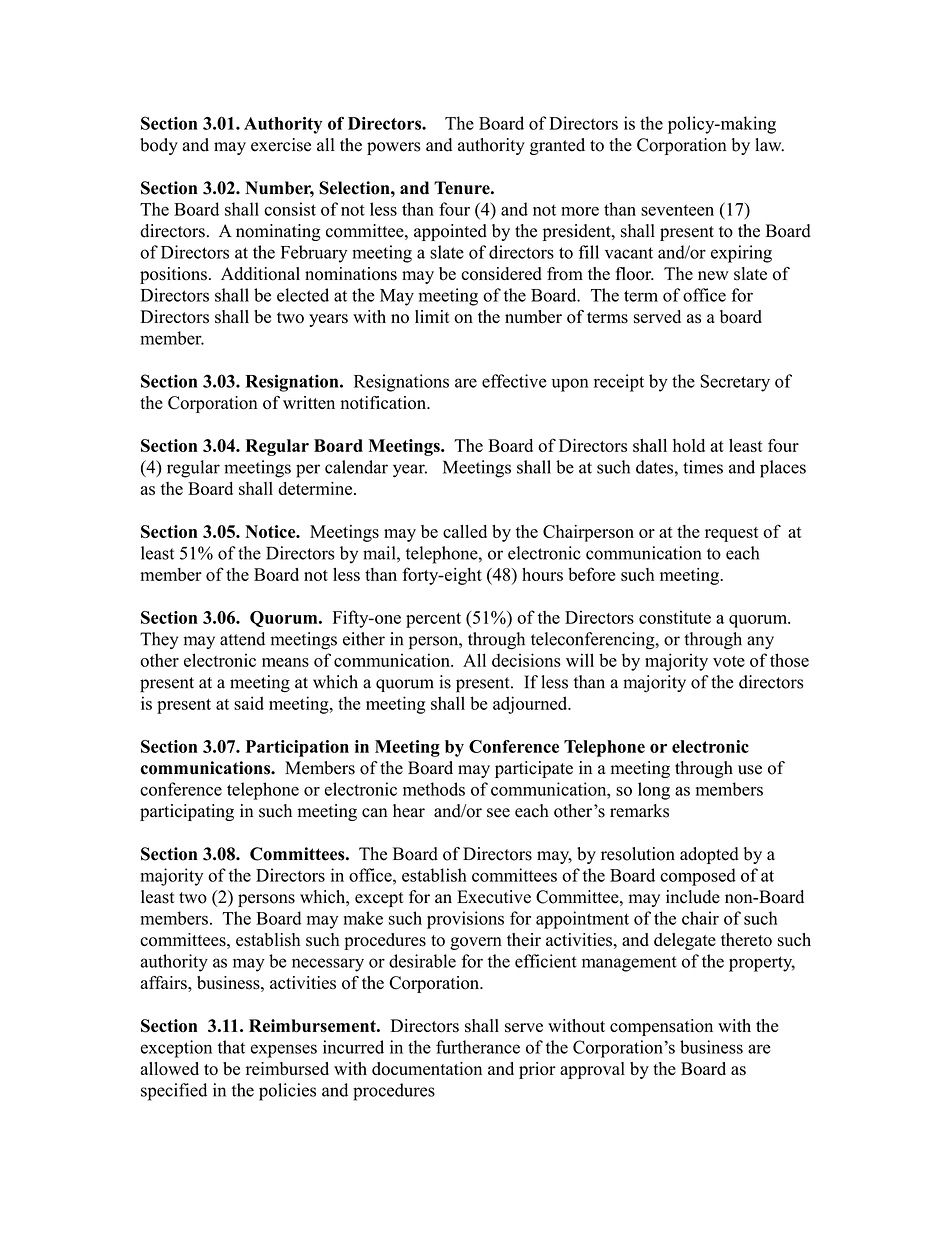 Image resolution: width=952 pixels, height=1233 pixels. I want to click on said, so click(249, 703).
